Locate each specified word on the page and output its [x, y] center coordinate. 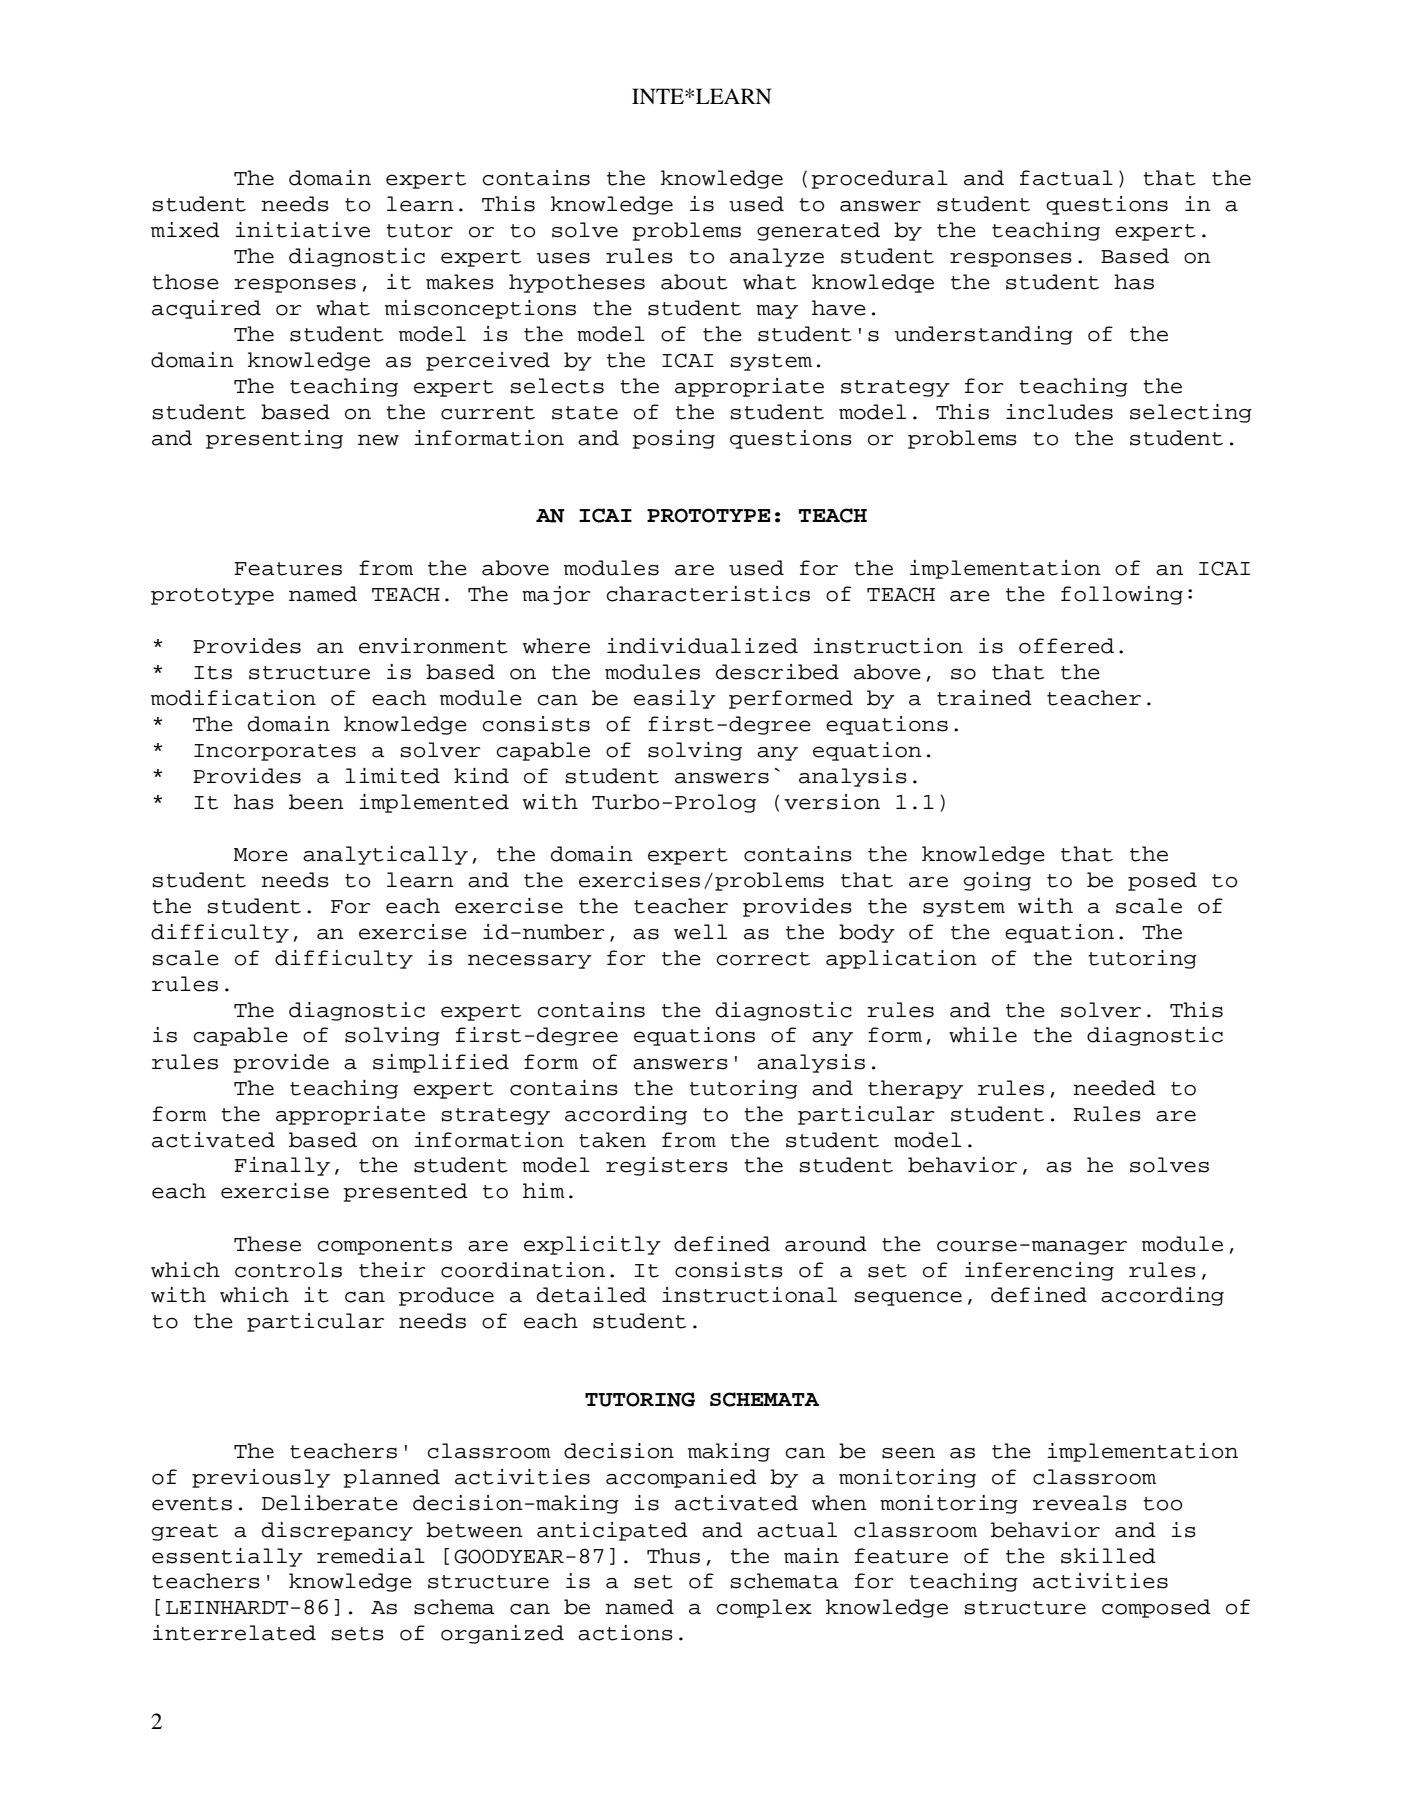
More [261, 855]
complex [764, 1608]
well [700, 932]
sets [358, 1634]
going [997, 881]
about [694, 282]
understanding [984, 335]
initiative [302, 230]
